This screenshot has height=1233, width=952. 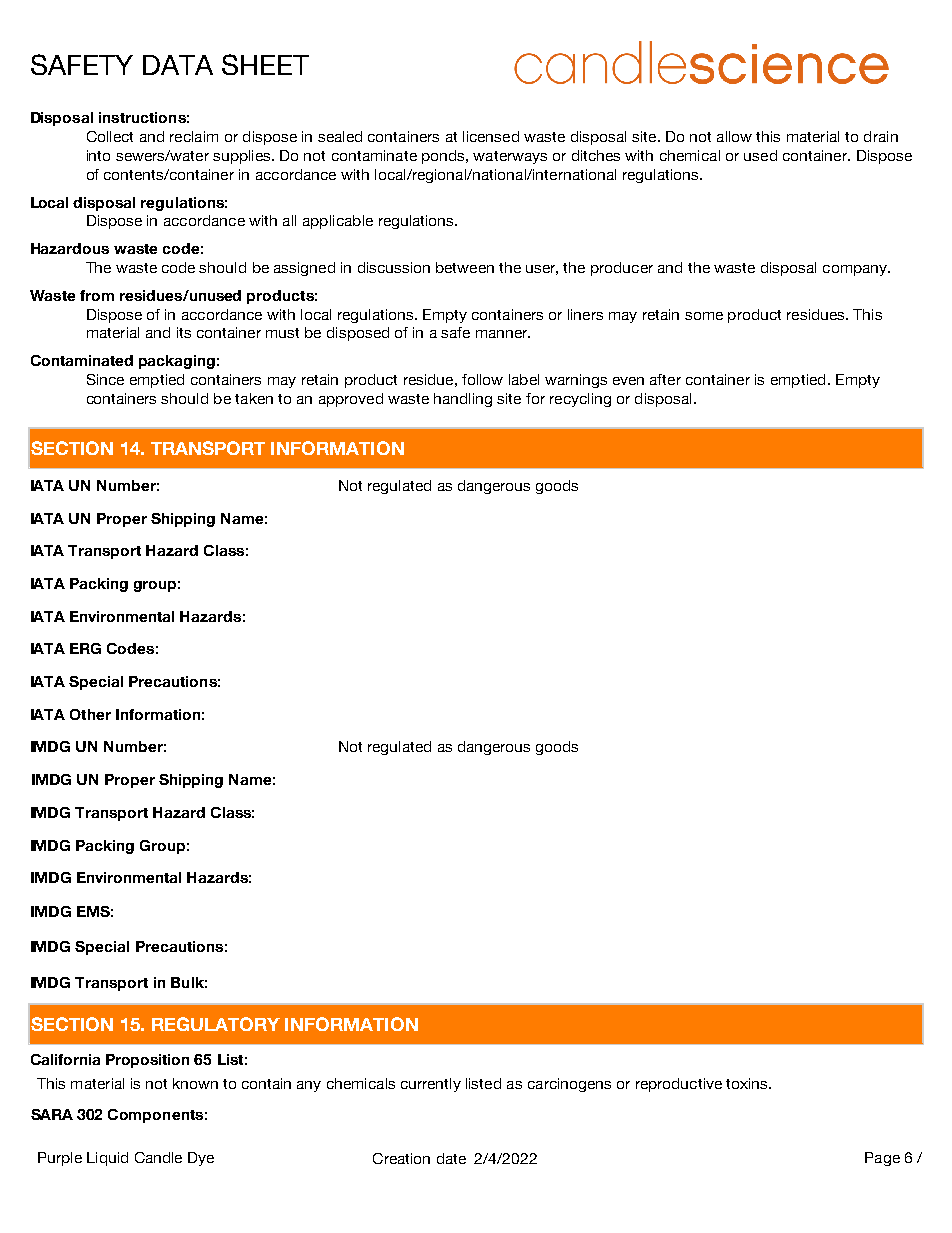 I want to click on ERG, so click(x=85, y=648).
